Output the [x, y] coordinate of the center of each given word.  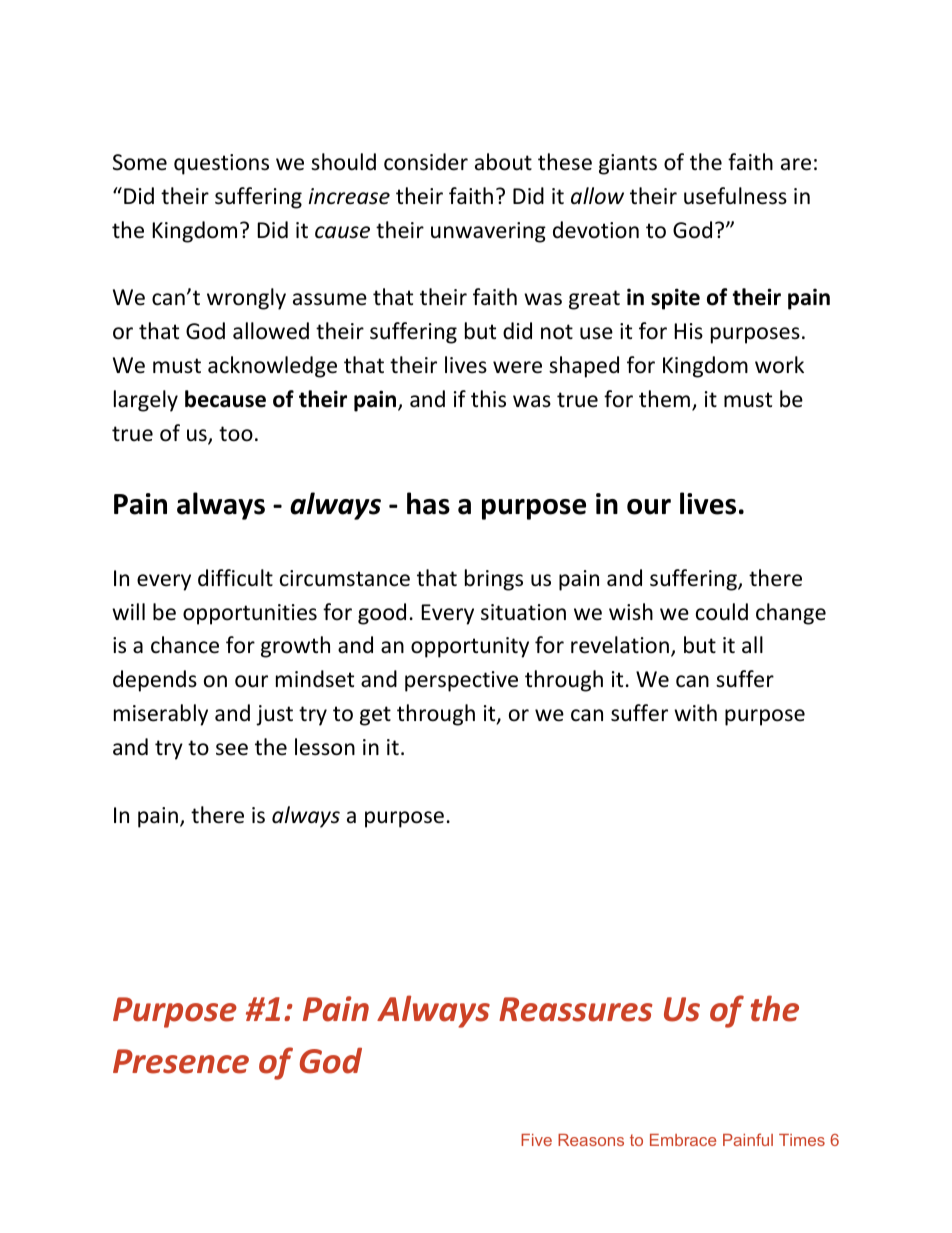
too [236, 434]
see [232, 749]
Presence [181, 1061]
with [695, 712]
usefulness [735, 196]
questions [221, 164]
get [375, 716]
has [428, 503]
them [664, 399]
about [503, 162]
